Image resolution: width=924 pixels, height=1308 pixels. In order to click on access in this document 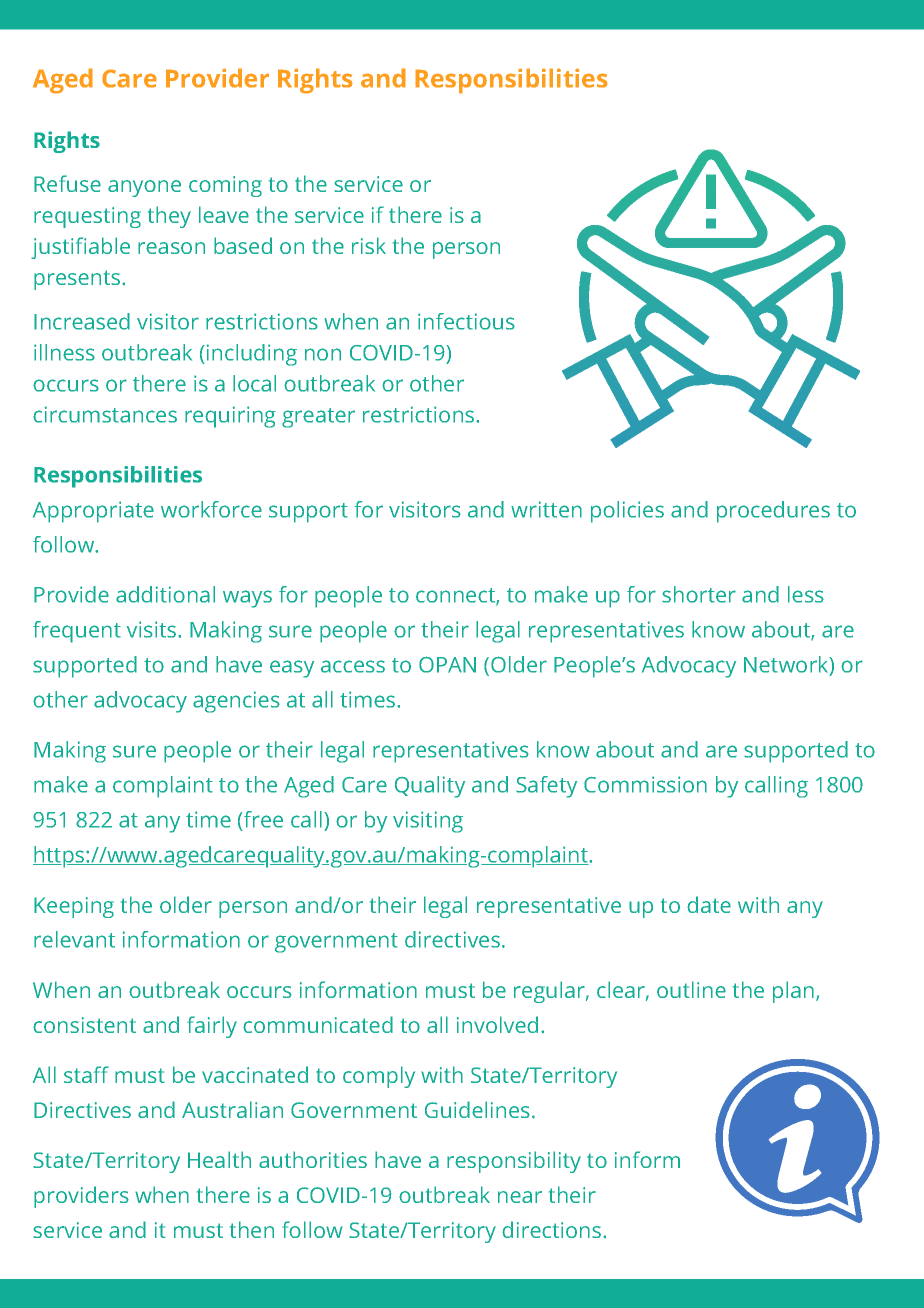, I will do `click(353, 666)`.
